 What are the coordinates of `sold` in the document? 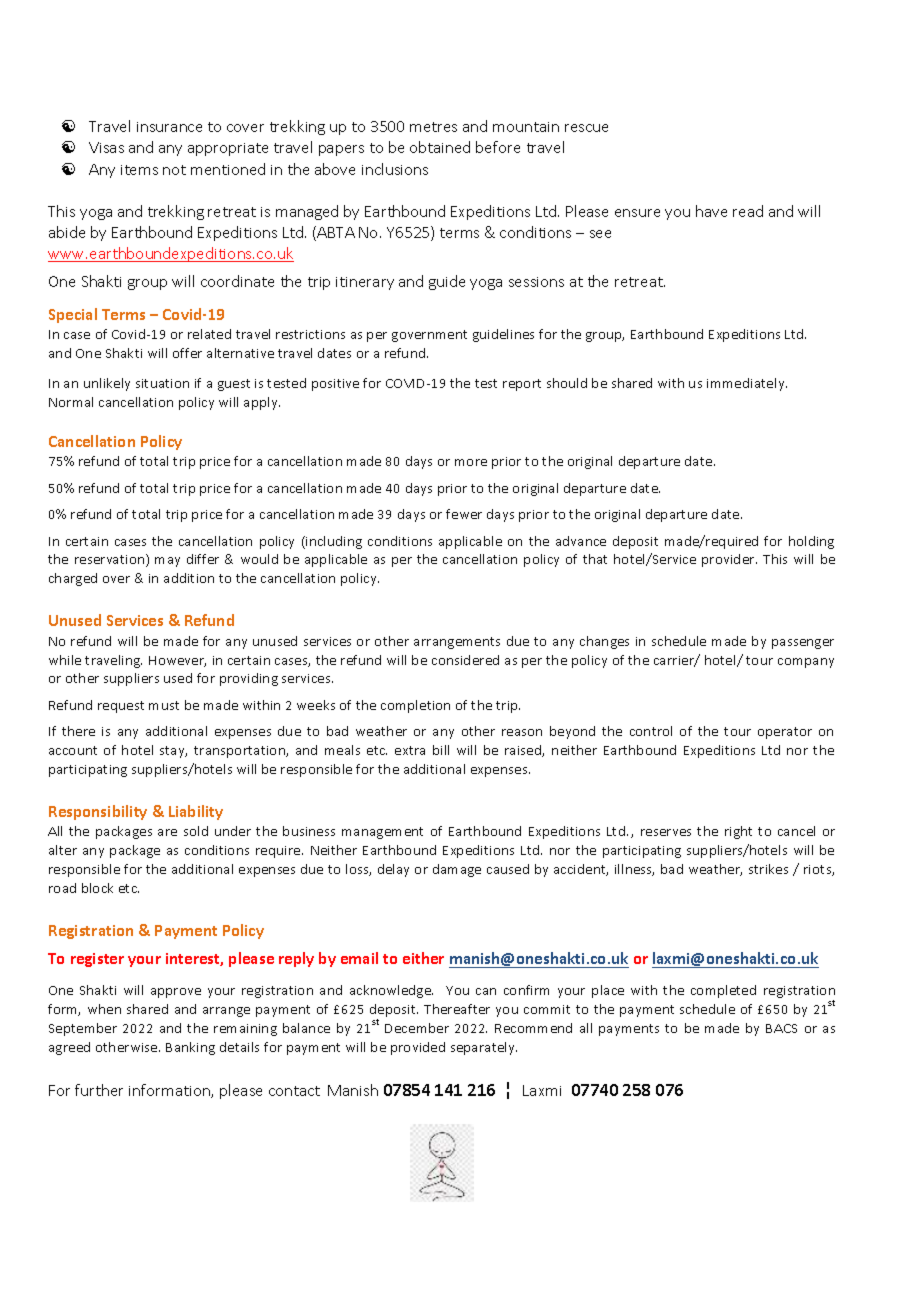 It's located at (196, 831).
